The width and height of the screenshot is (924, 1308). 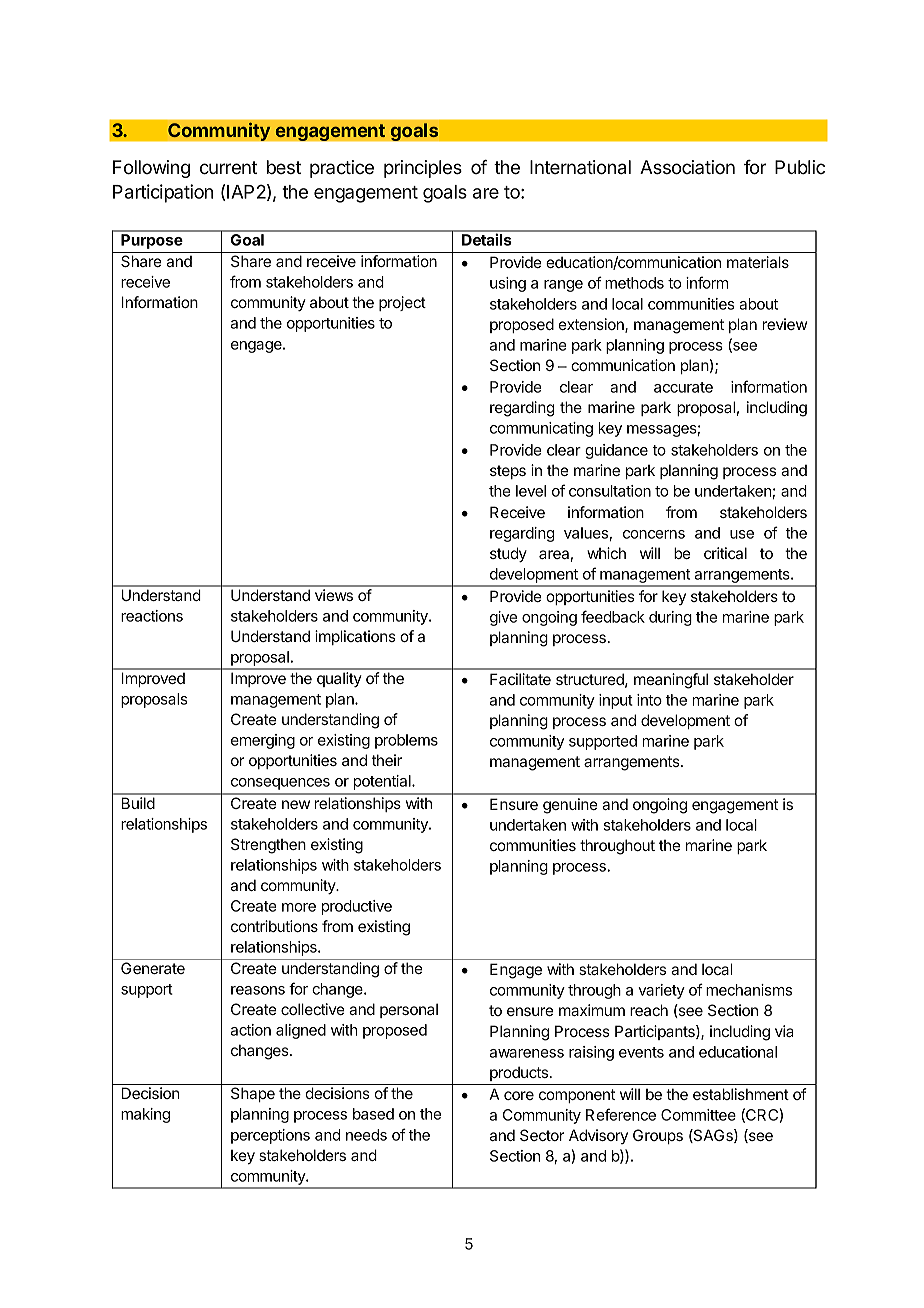 What do you see at coordinates (423, 169) in the screenshot?
I see `principles` at bounding box center [423, 169].
